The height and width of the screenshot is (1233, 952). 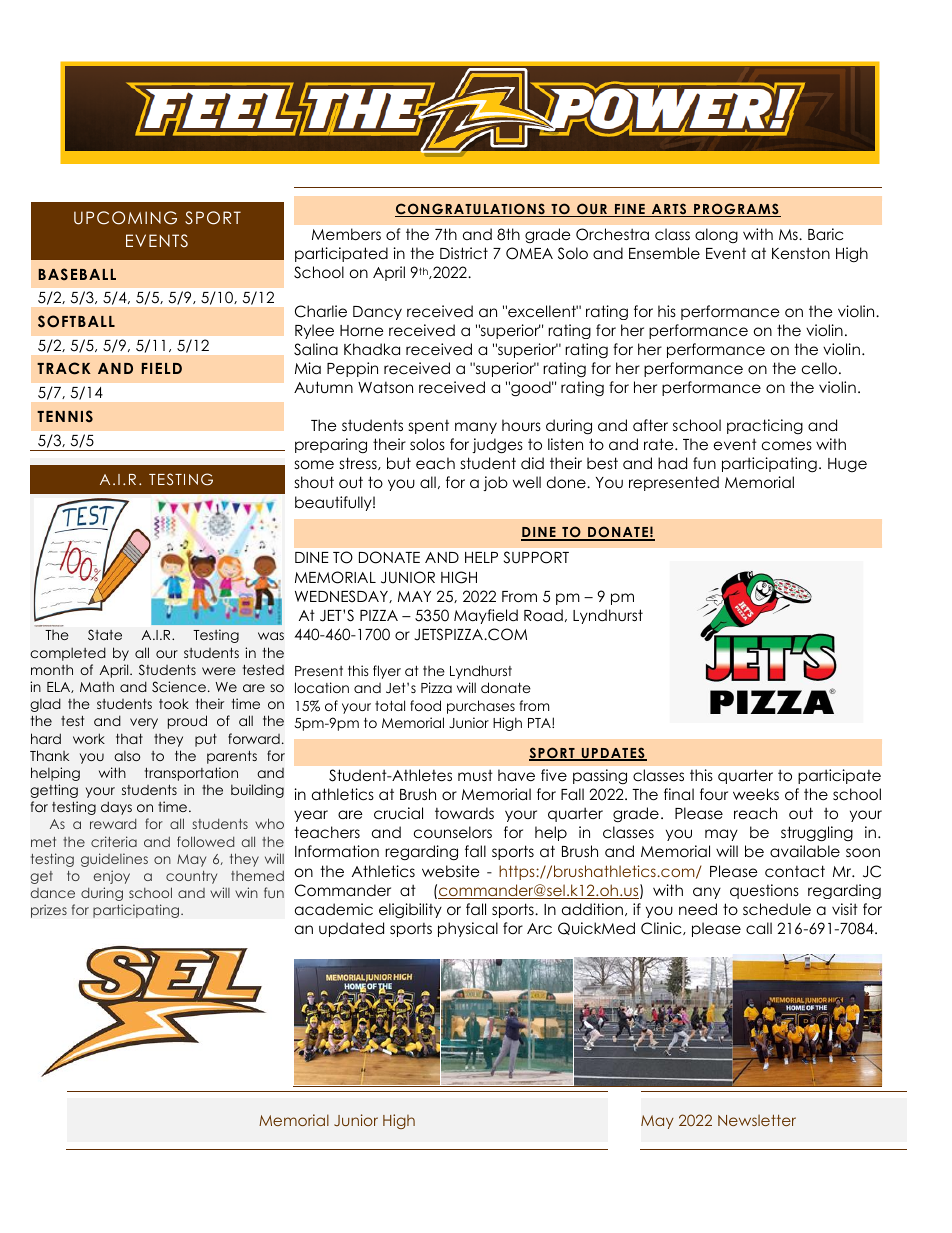 What do you see at coordinates (125, 218) in the screenshot?
I see `UPCOMING` at bounding box center [125, 218].
